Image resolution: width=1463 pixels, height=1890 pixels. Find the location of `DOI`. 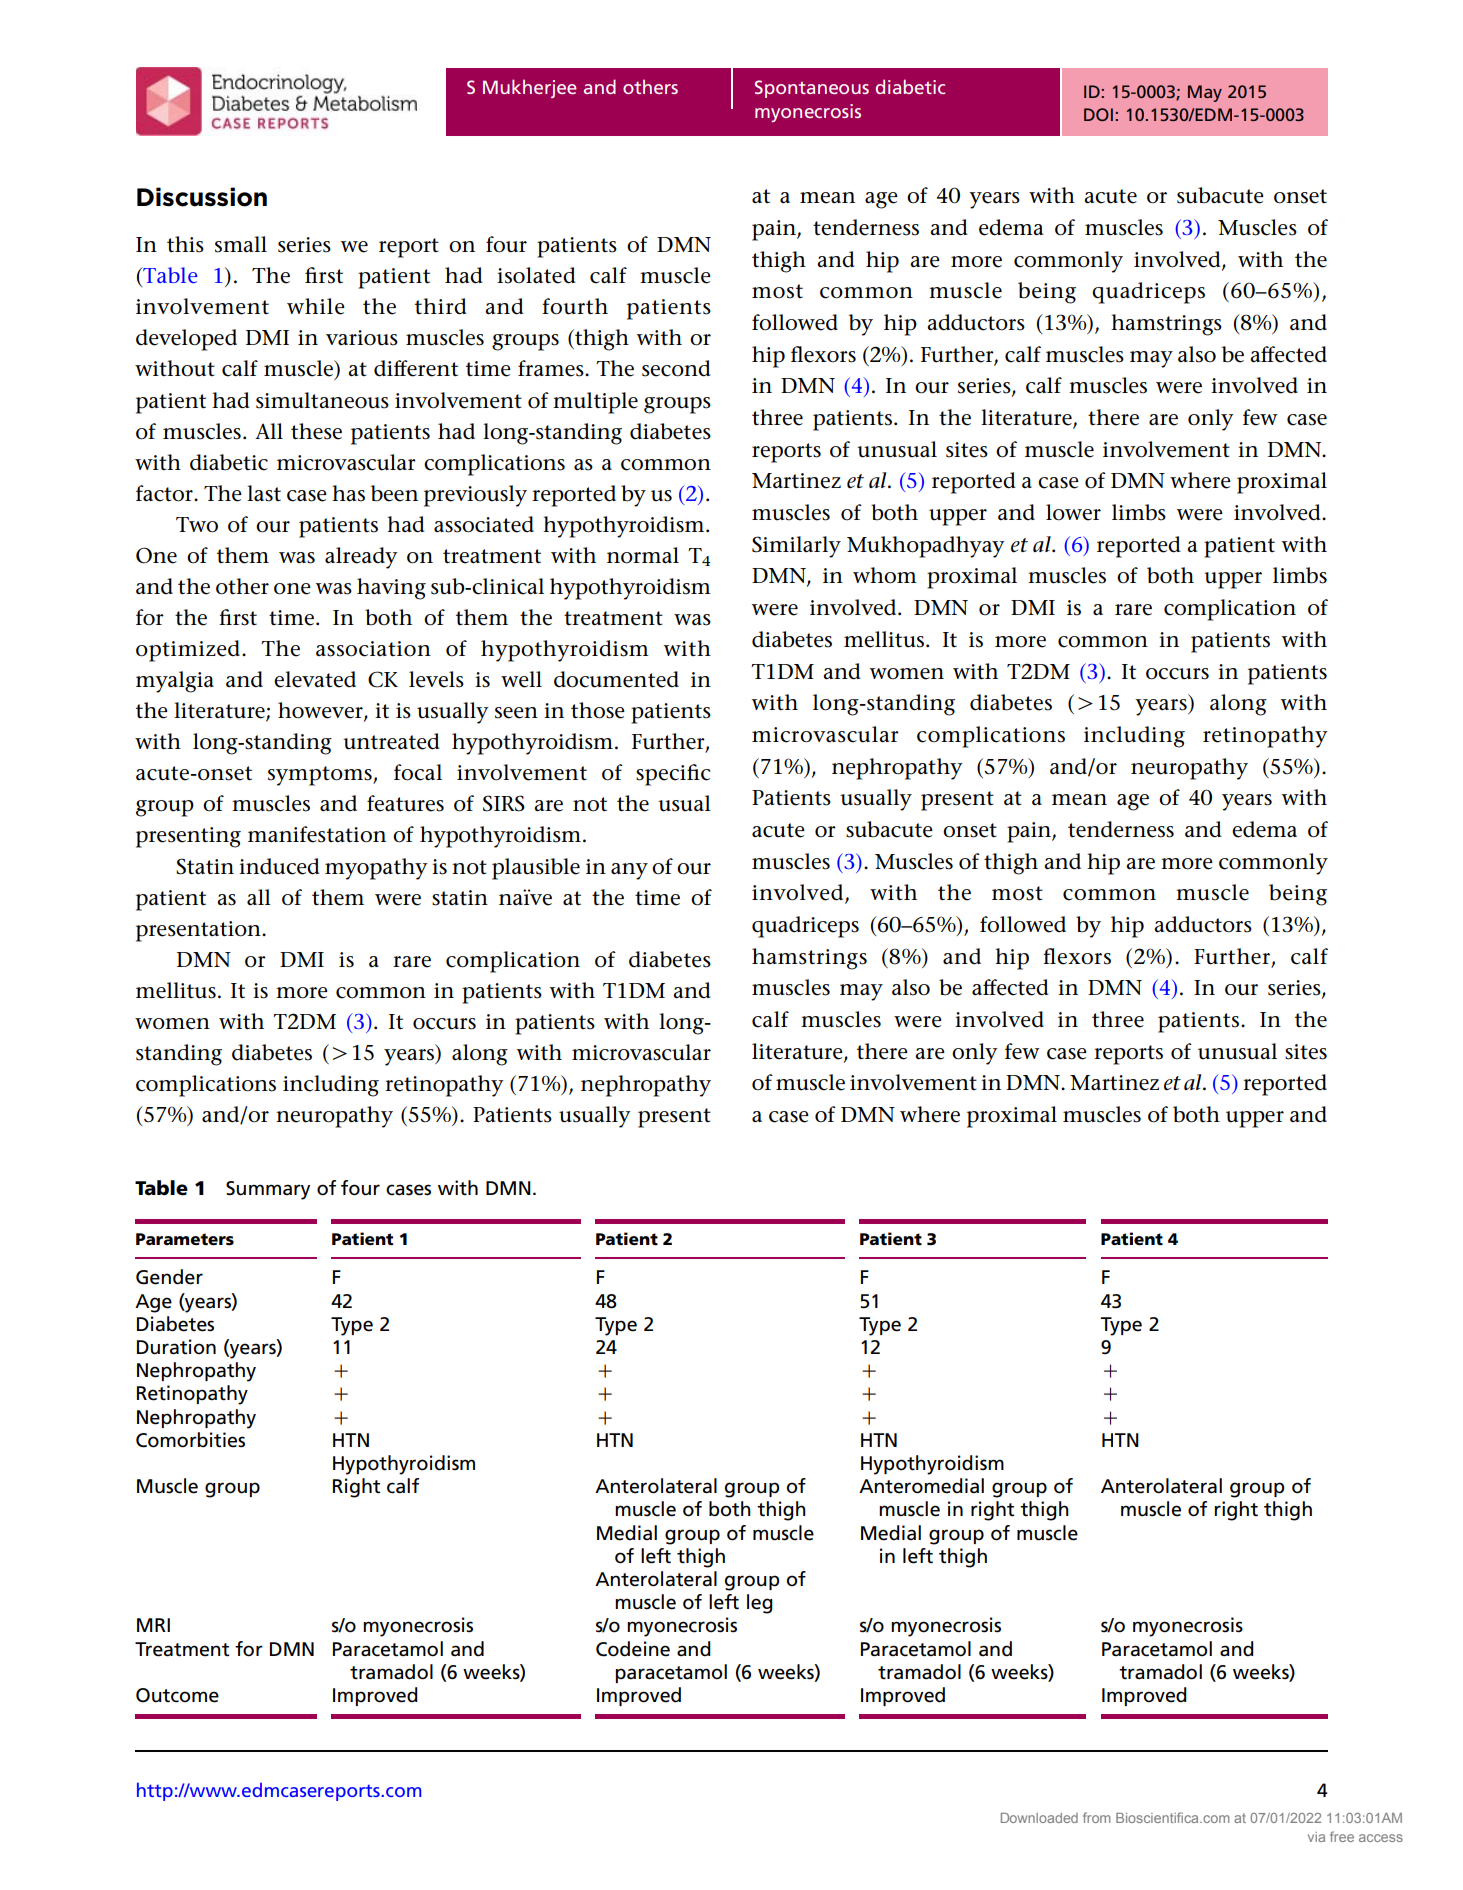

DOI is located at coordinates (1098, 114).
